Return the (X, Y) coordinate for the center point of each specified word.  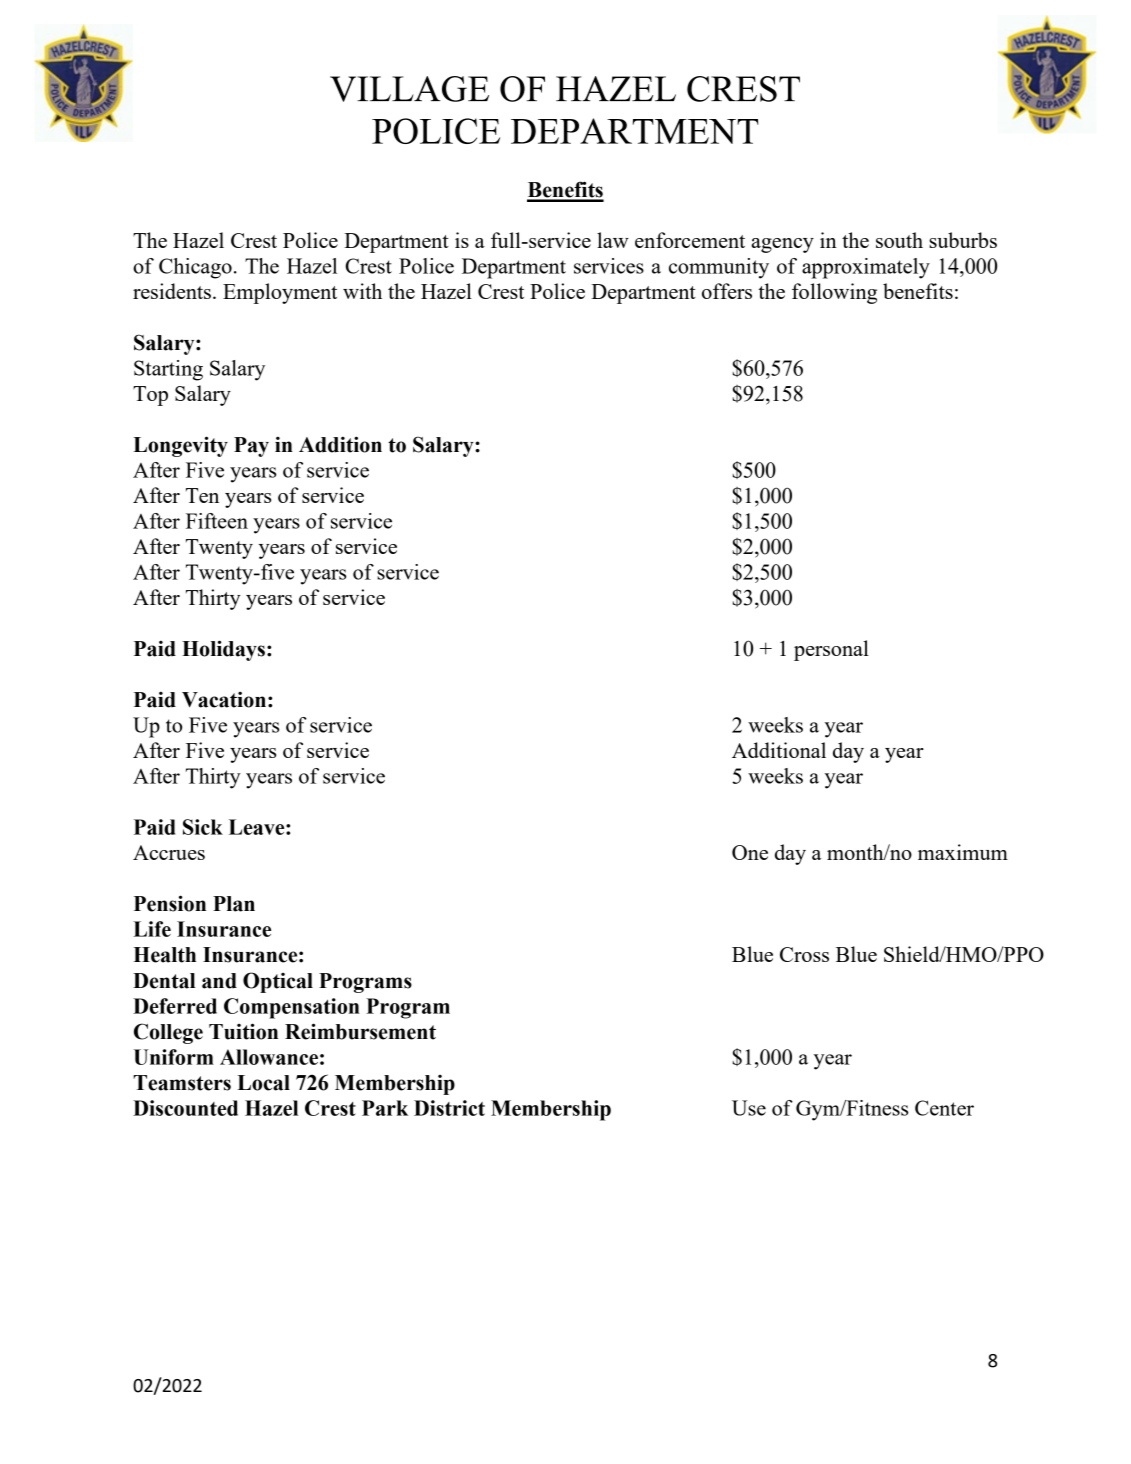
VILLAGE (409, 89)
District (449, 1108)
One (750, 852)
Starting (168, 370)
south (899, 240)
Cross (804, 954)
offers (727, 291)
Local (263, 1083)
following (834, 293)
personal (831, 650)
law (613, 240)
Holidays (223, 650)
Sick (203, 827)
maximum (963, 852)
